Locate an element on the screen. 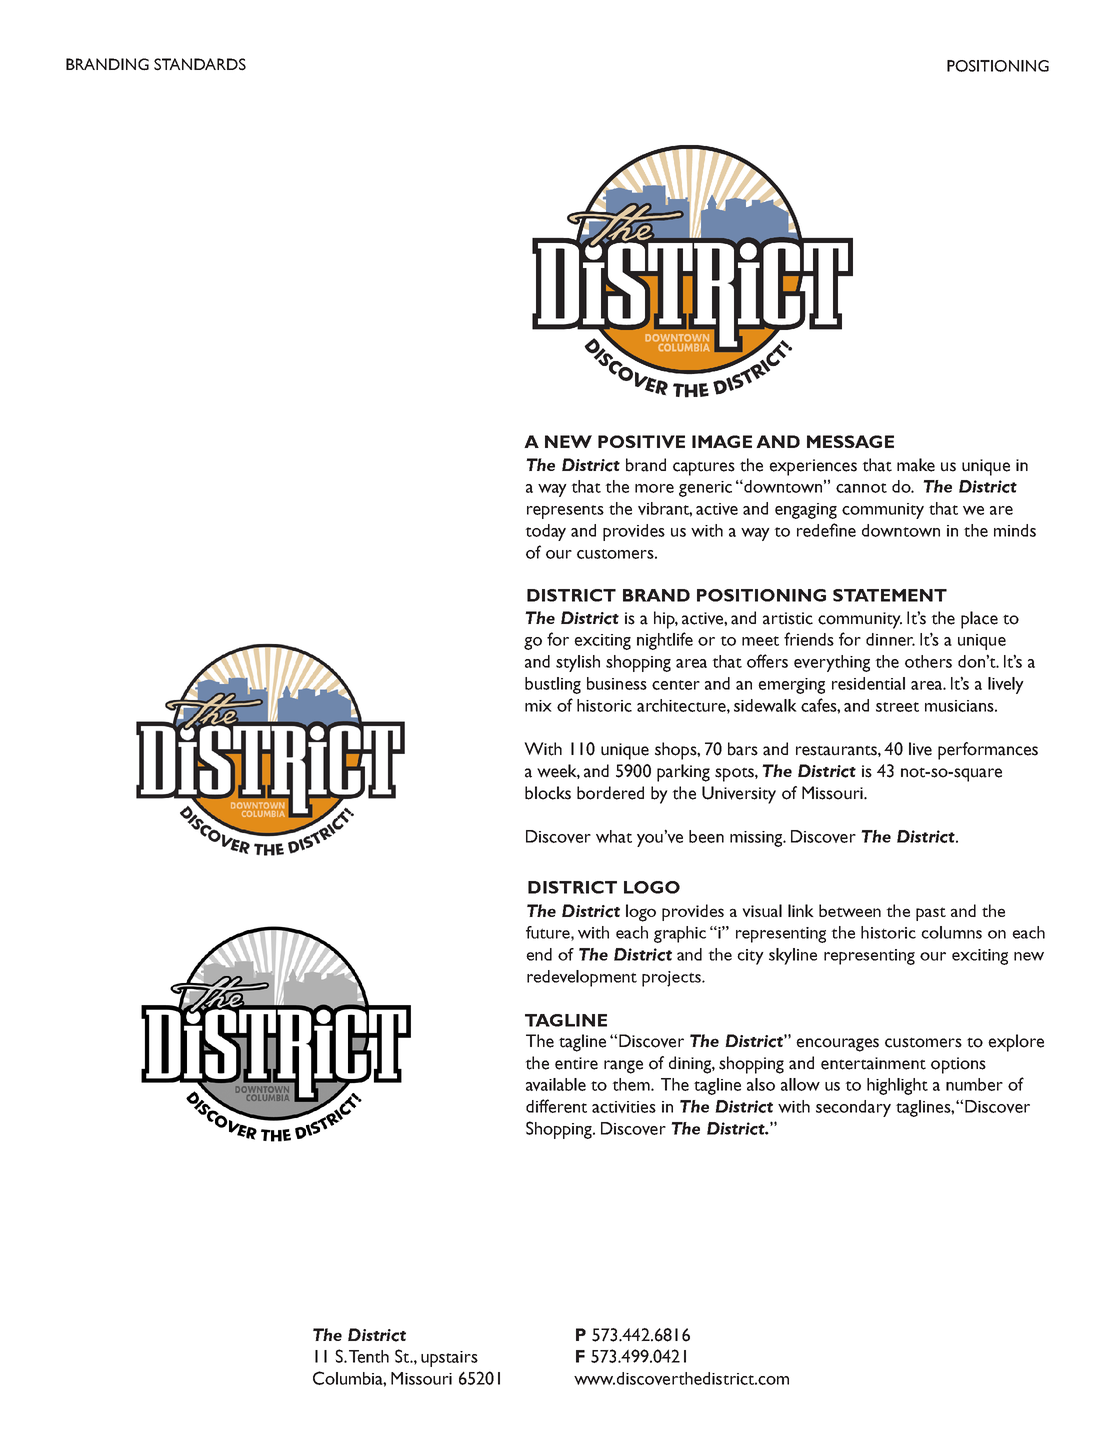 The width and height of the screenshot is (1115, 1443). what is located at coordinates (614, 836).
